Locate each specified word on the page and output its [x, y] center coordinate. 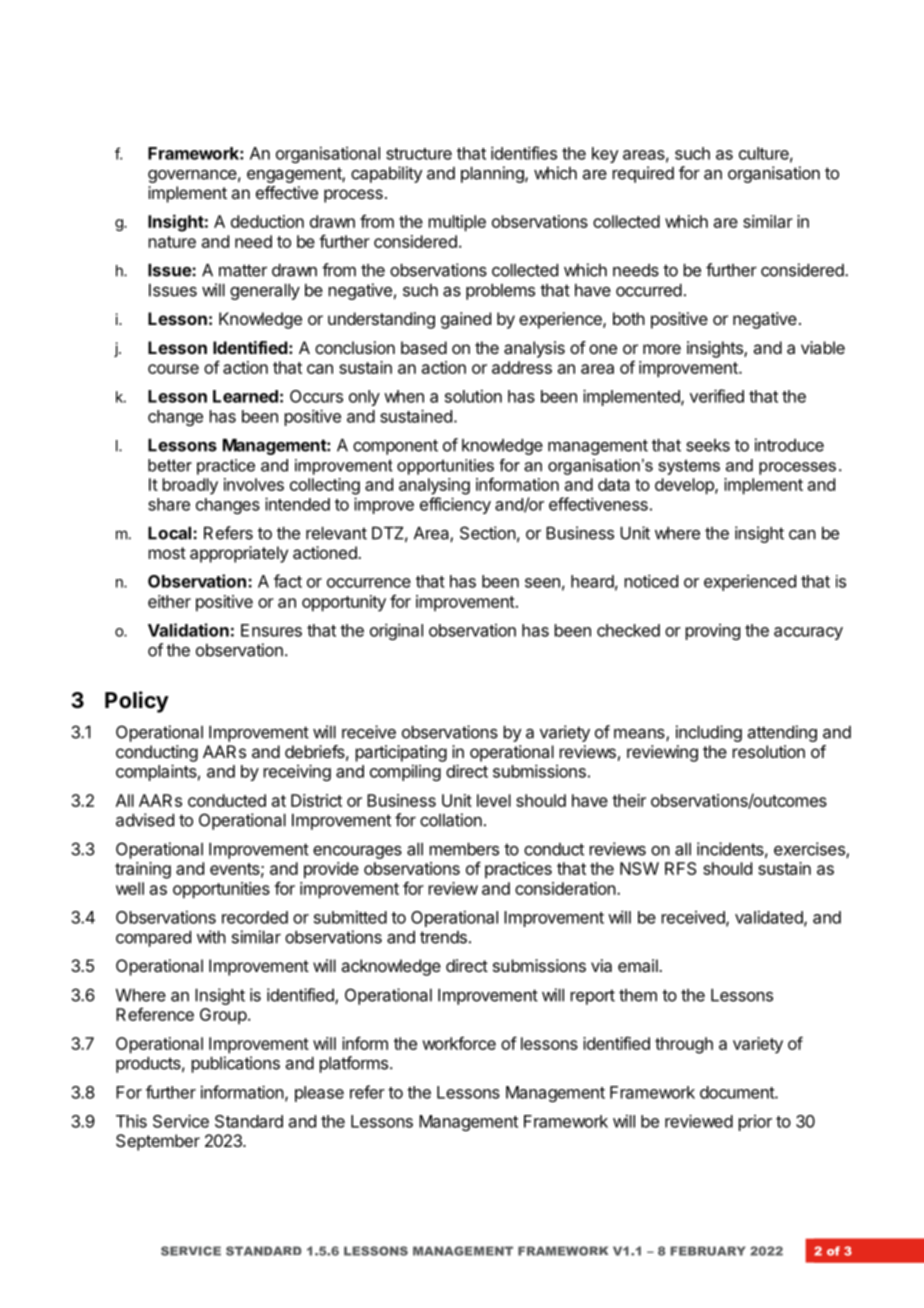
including [709, 733]
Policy [137, 702]
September [158, 1142]
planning [493, 174]
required [643, 174]
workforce [459, 1043]
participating [401, 753]
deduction [267, 221]
